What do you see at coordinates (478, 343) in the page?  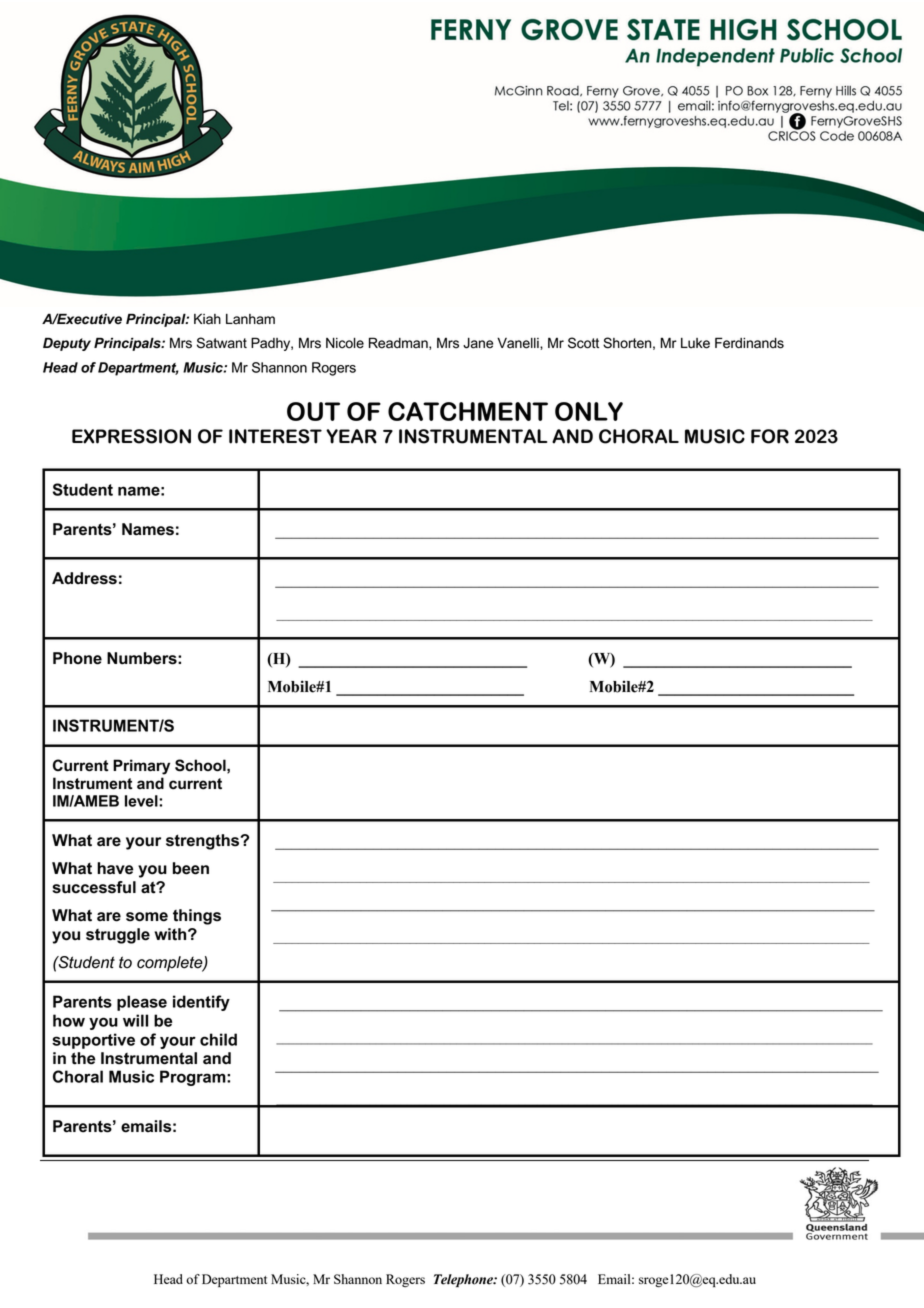 I see `Jane` at bounding box center [478, 343].
